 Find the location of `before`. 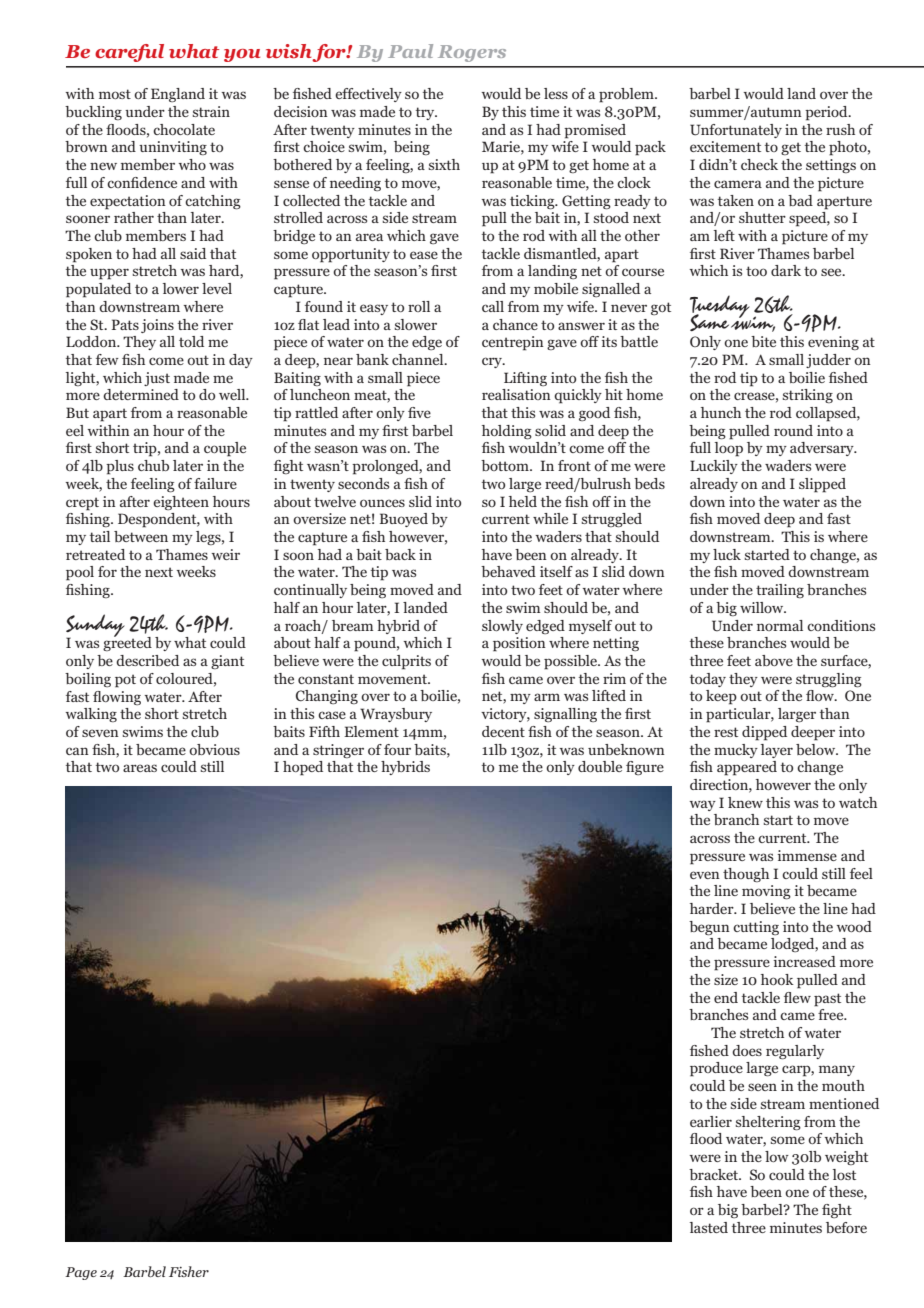

before is located at coordinates (846, 1227).
